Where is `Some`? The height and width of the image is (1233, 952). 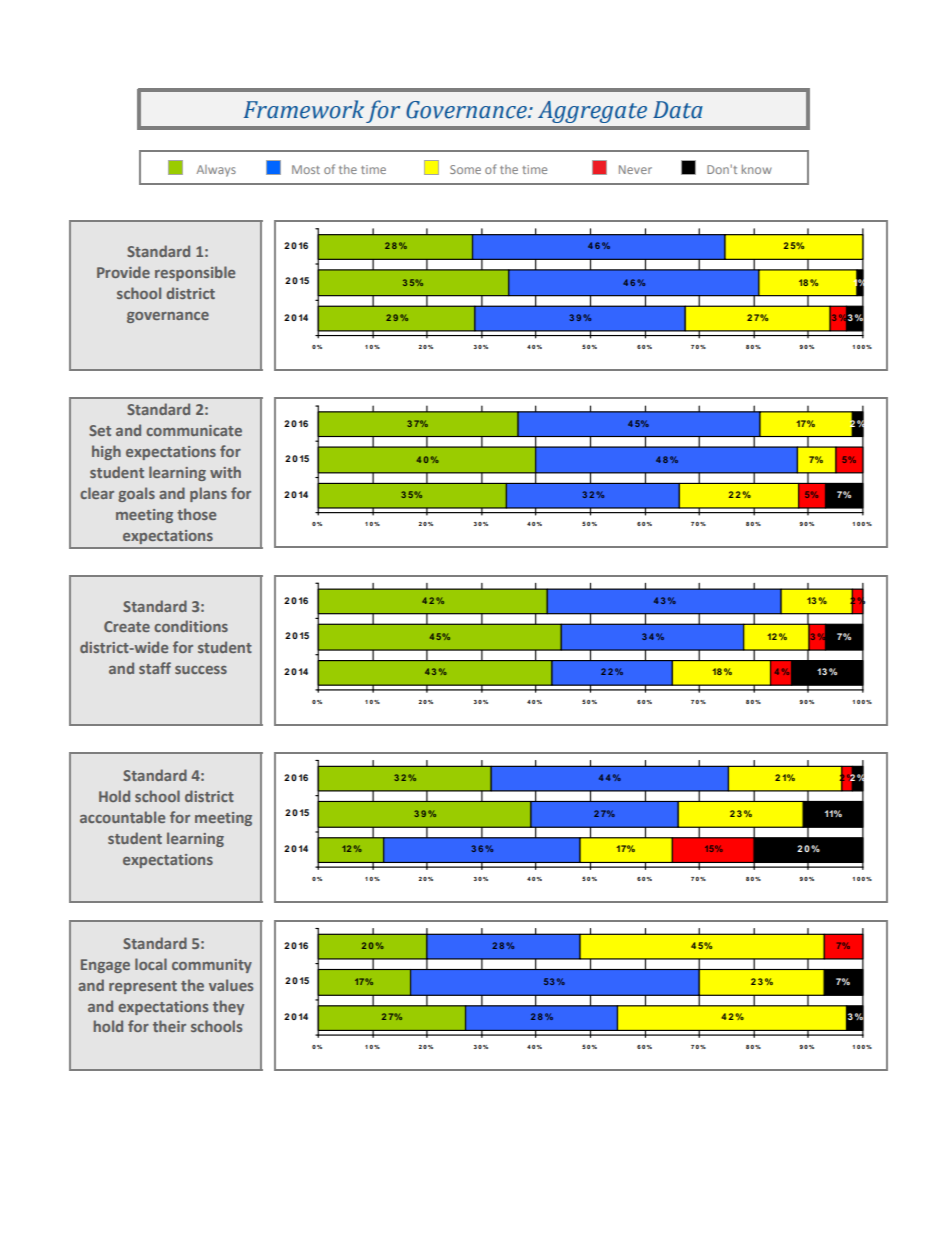 Some is located at coordinates (465, 169).
